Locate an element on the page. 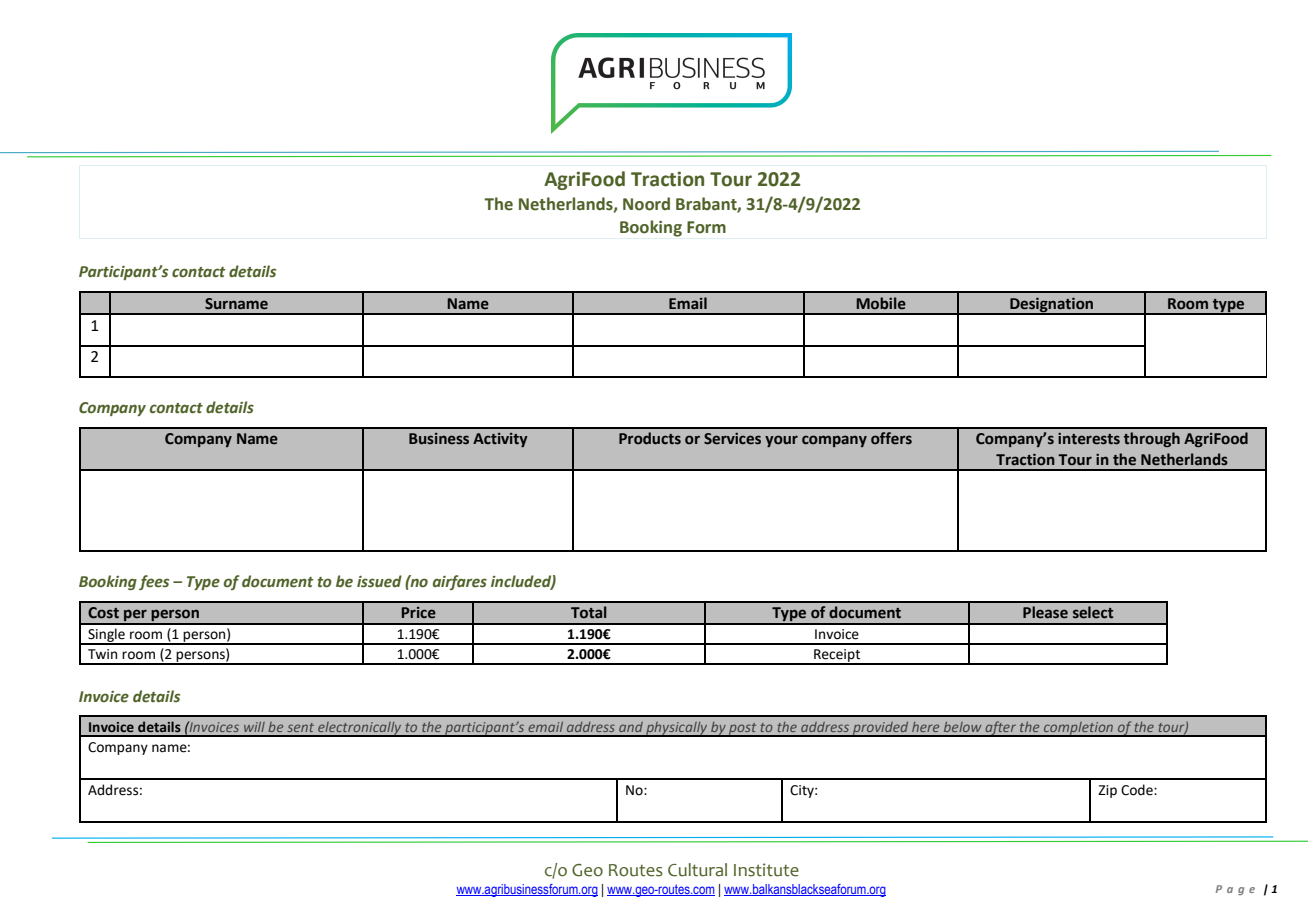 The height and width of the document is (924, 1308). Please is located at coordinates (1045, 612).
